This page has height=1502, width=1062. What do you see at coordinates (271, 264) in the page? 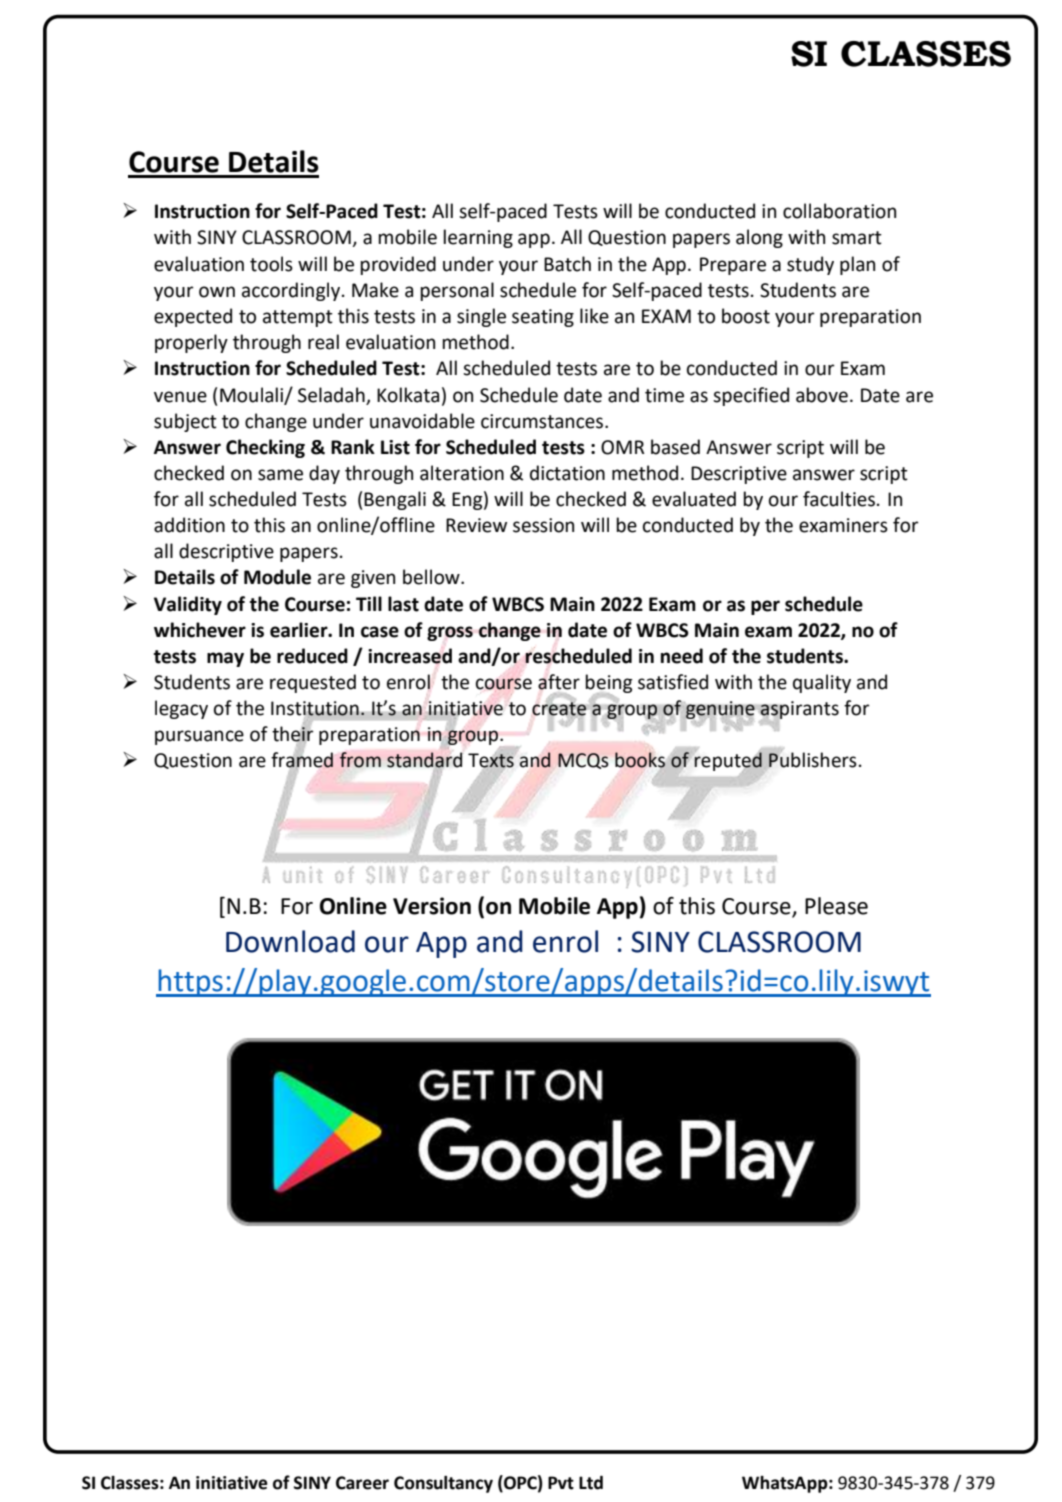
I see `tools` at bounding box center [271, 264].
